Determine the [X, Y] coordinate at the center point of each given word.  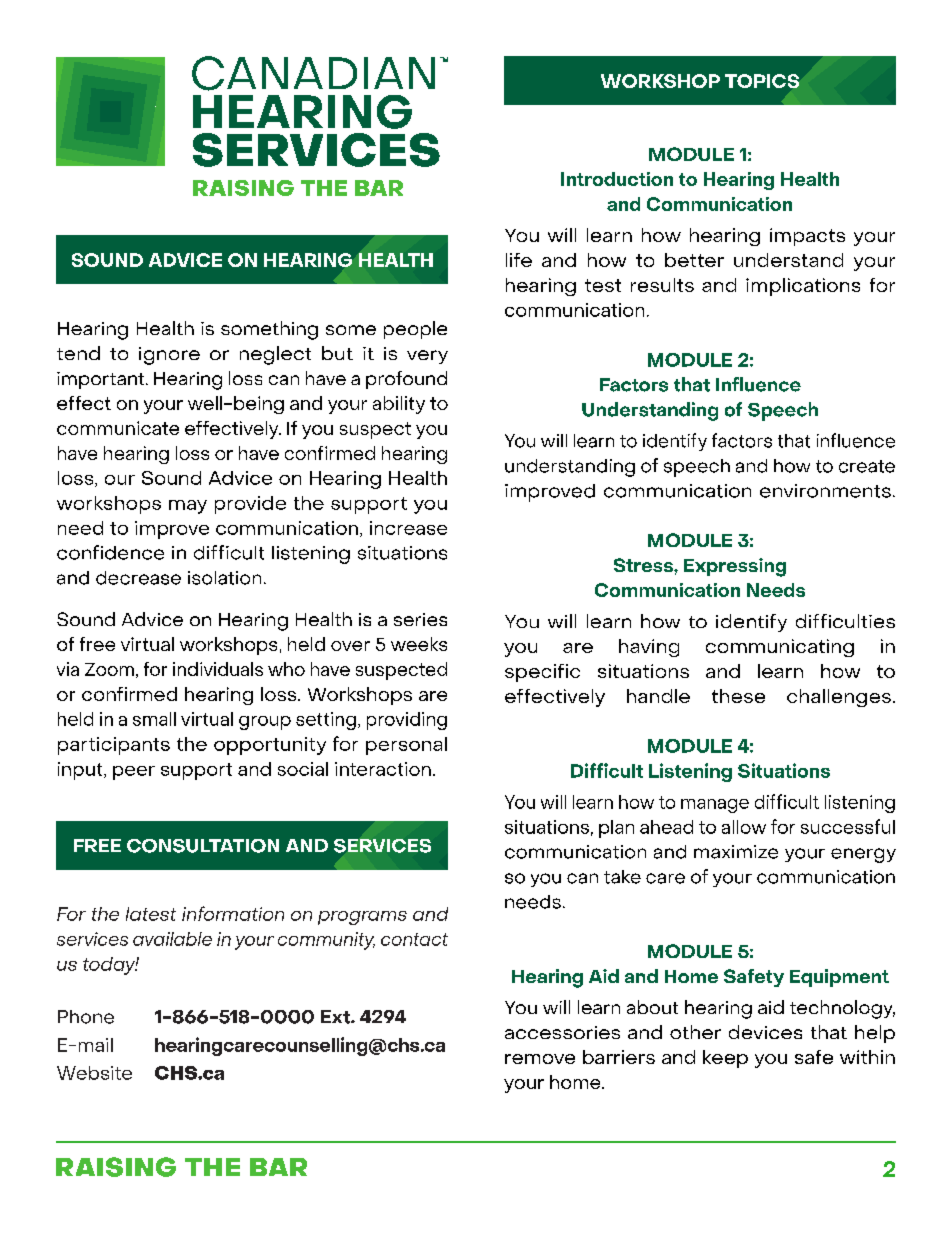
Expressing [735, 567]
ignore [169, 356]
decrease [138, 578]
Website [94, 1073]
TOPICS [762, 81]
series [420, 619]
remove [540, 1059]
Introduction [617, 179]
